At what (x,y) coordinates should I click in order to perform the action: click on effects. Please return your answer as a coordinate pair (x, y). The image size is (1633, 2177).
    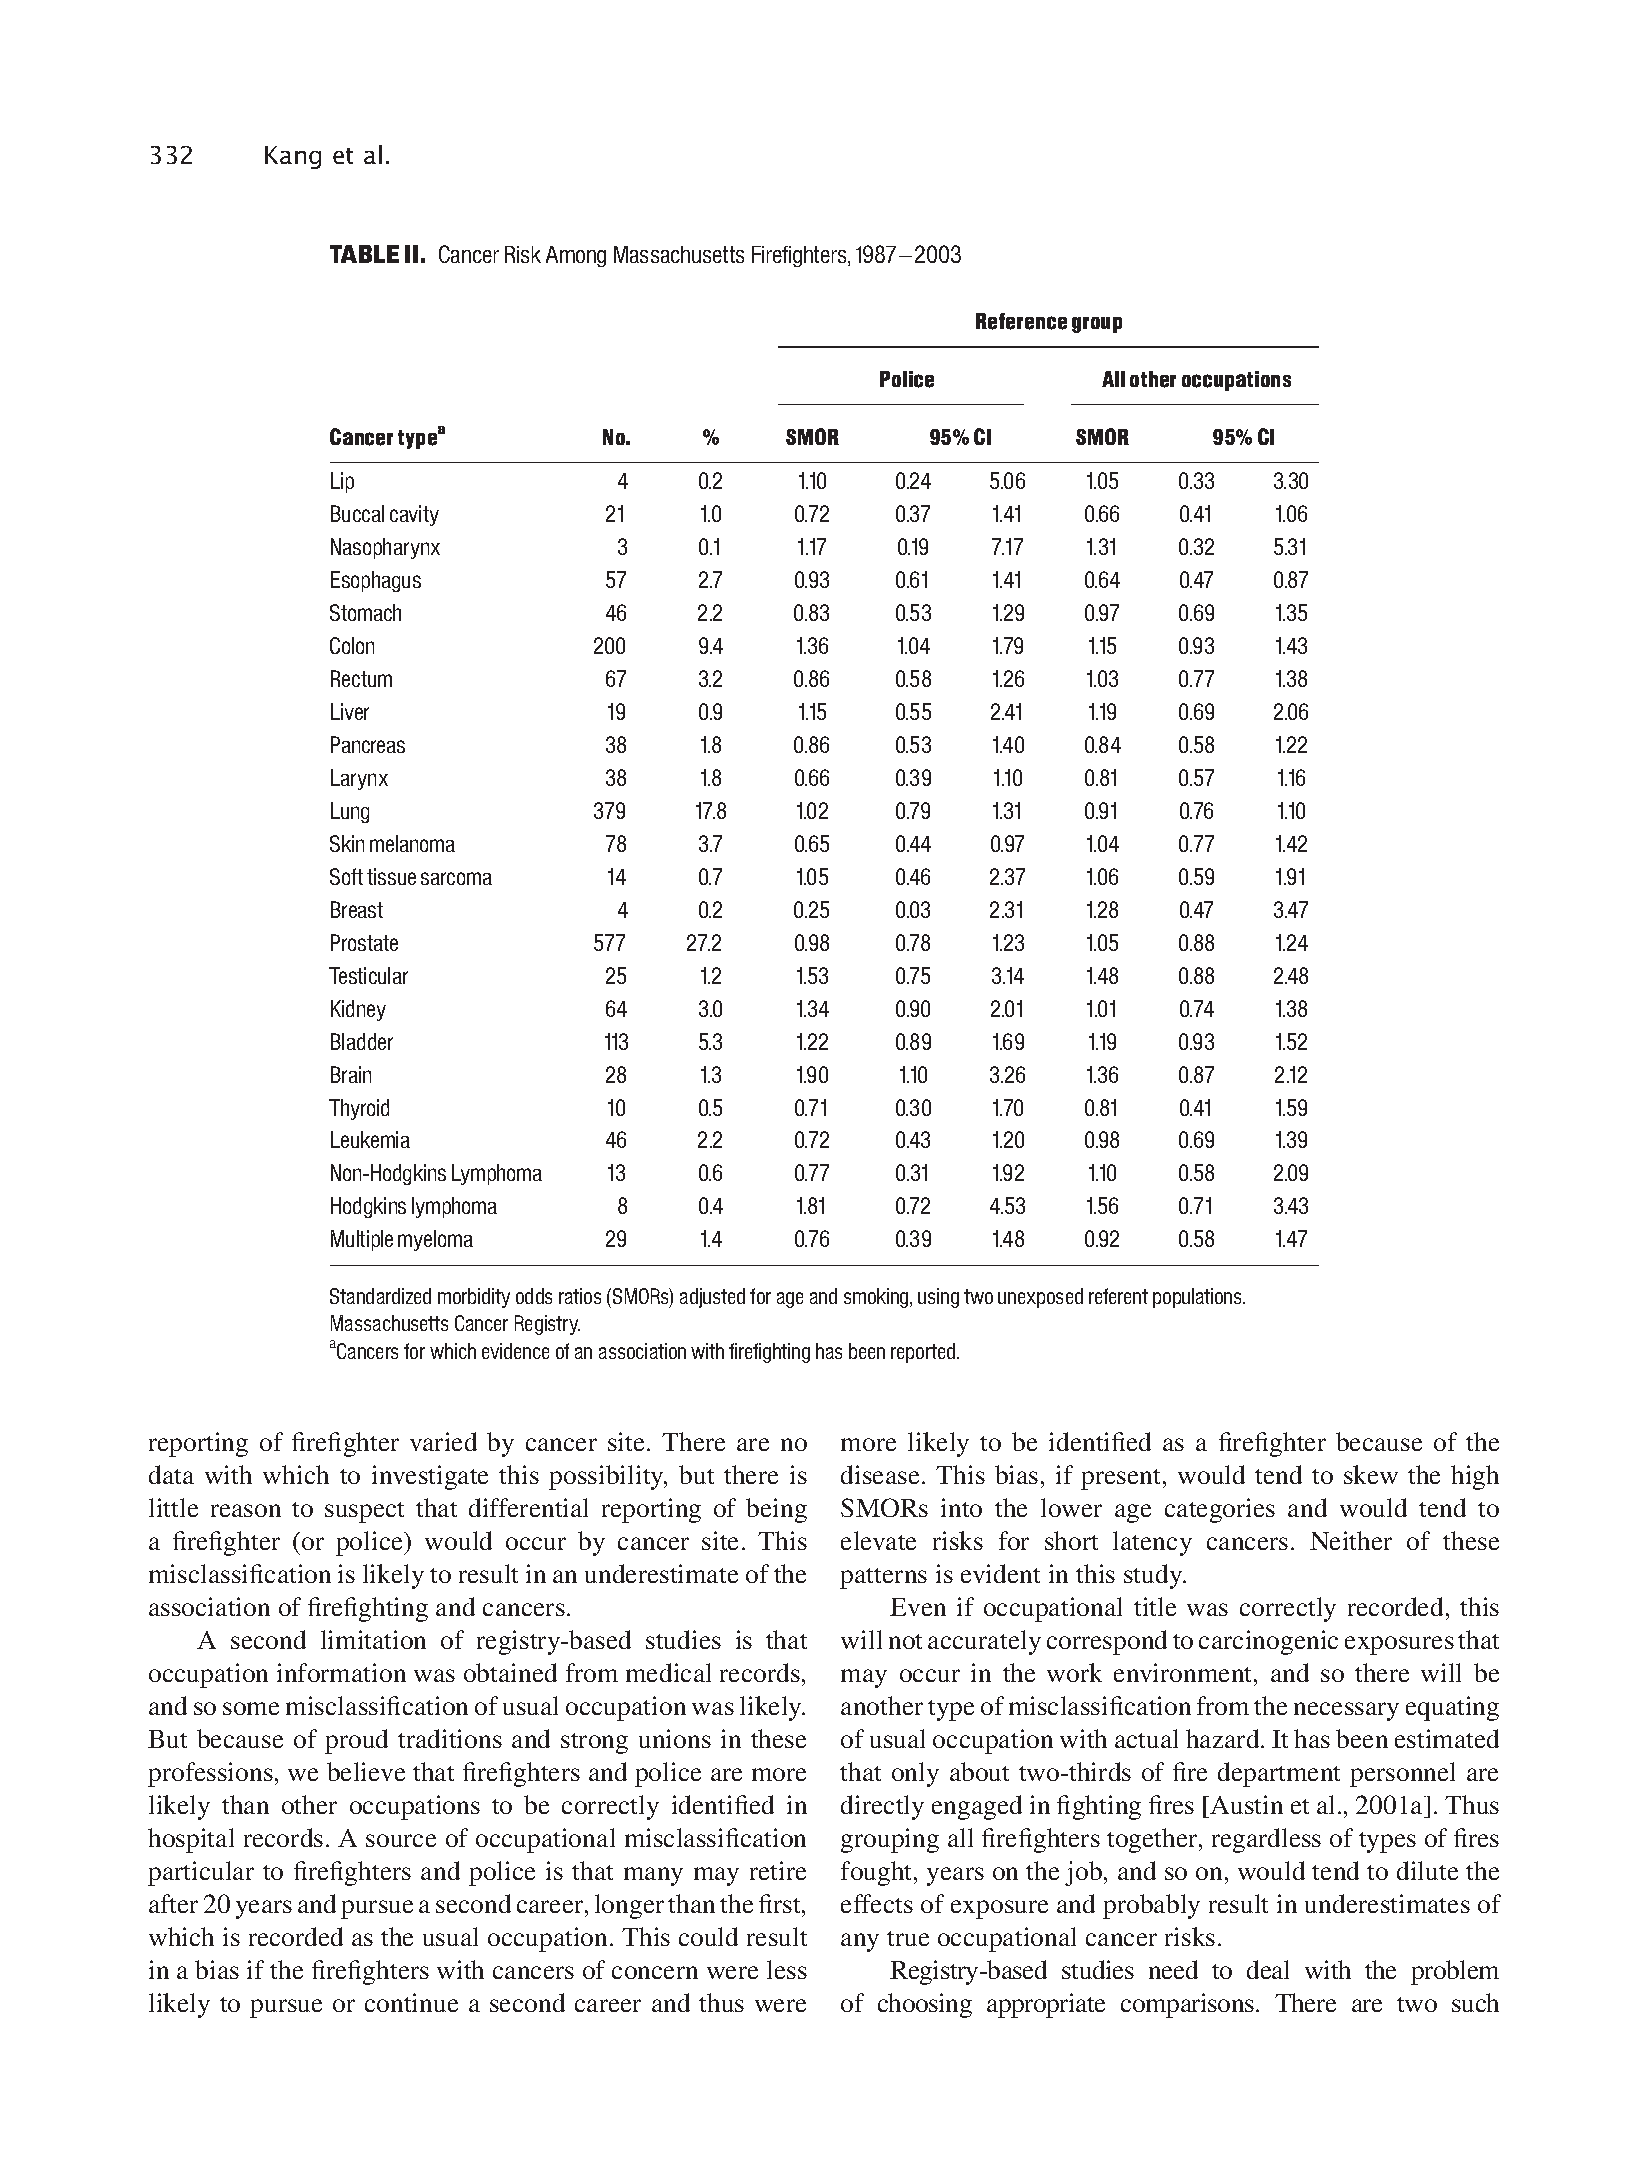
    Looking at the image, I should click on (877, 1903).
